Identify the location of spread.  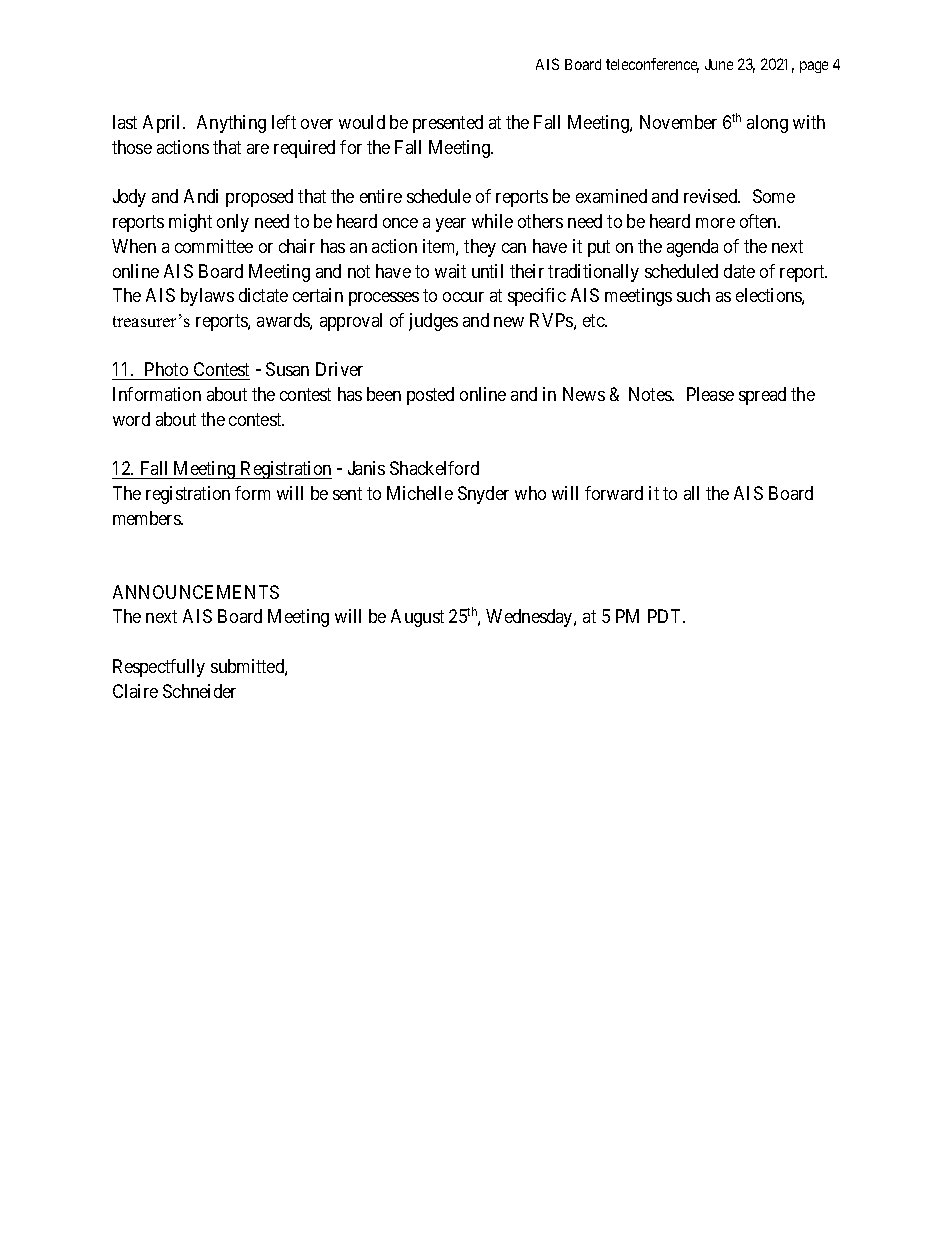
(762, 396).
